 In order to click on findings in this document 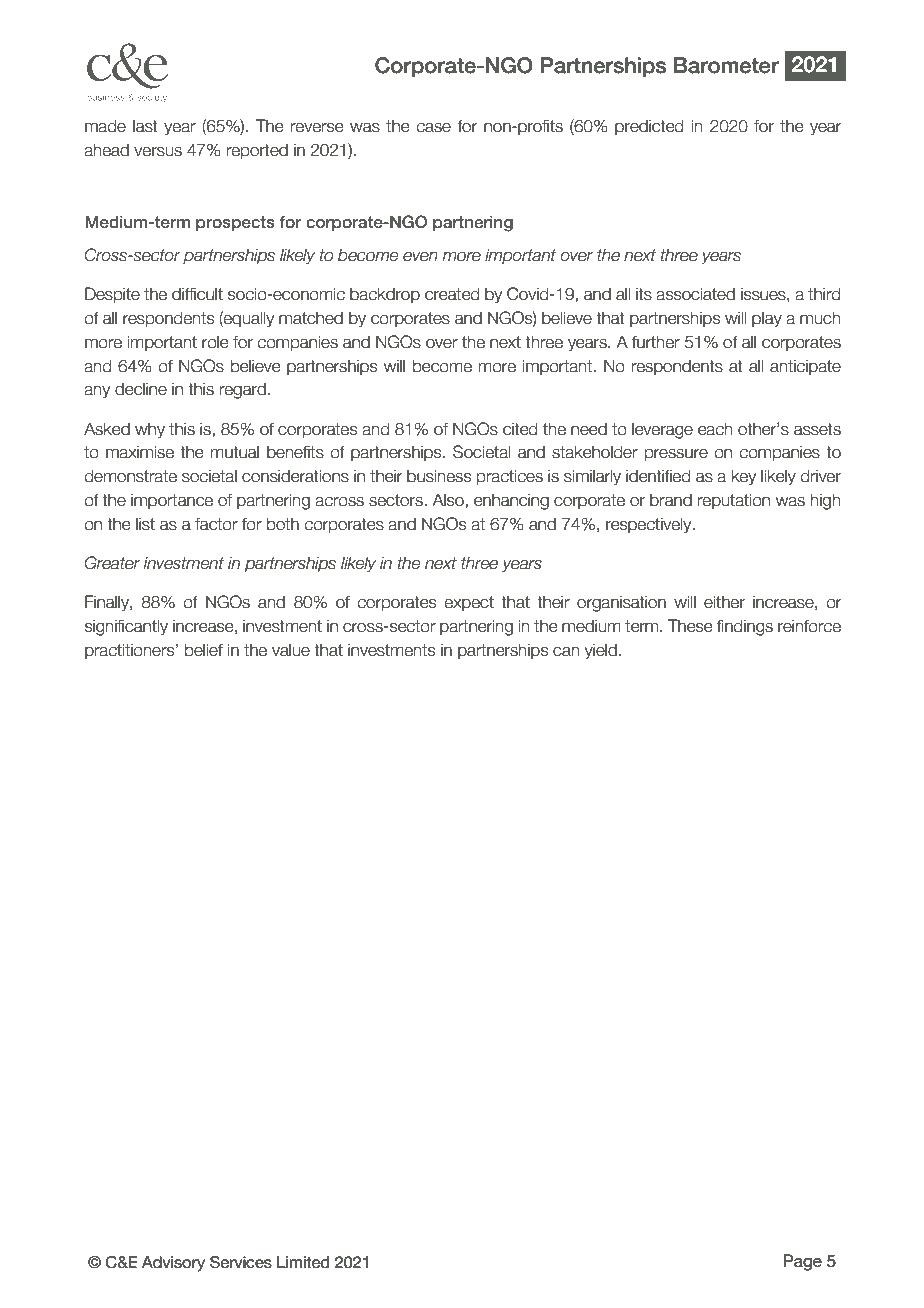, I will do `click(744, 627)`.
